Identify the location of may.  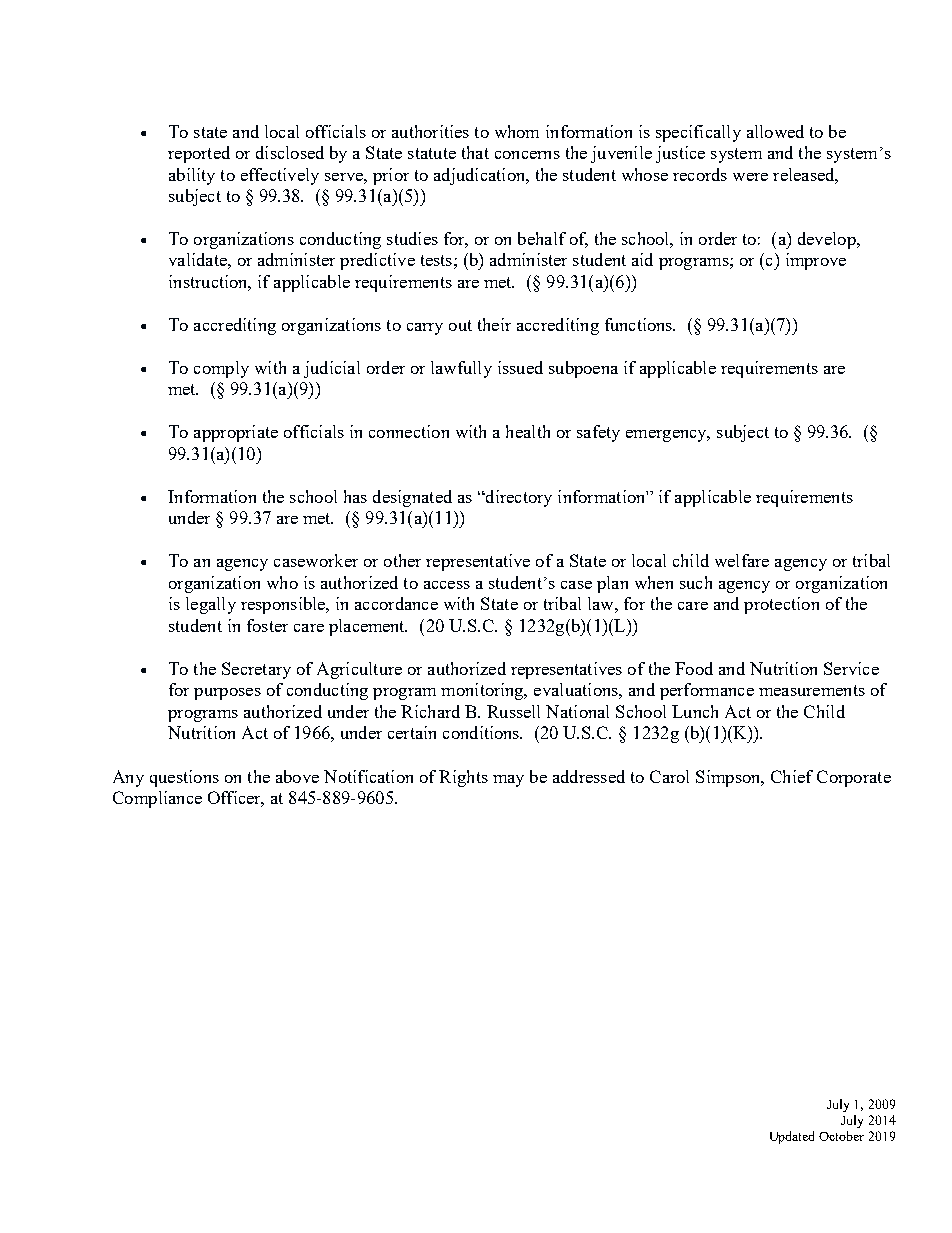
(508, 781).
